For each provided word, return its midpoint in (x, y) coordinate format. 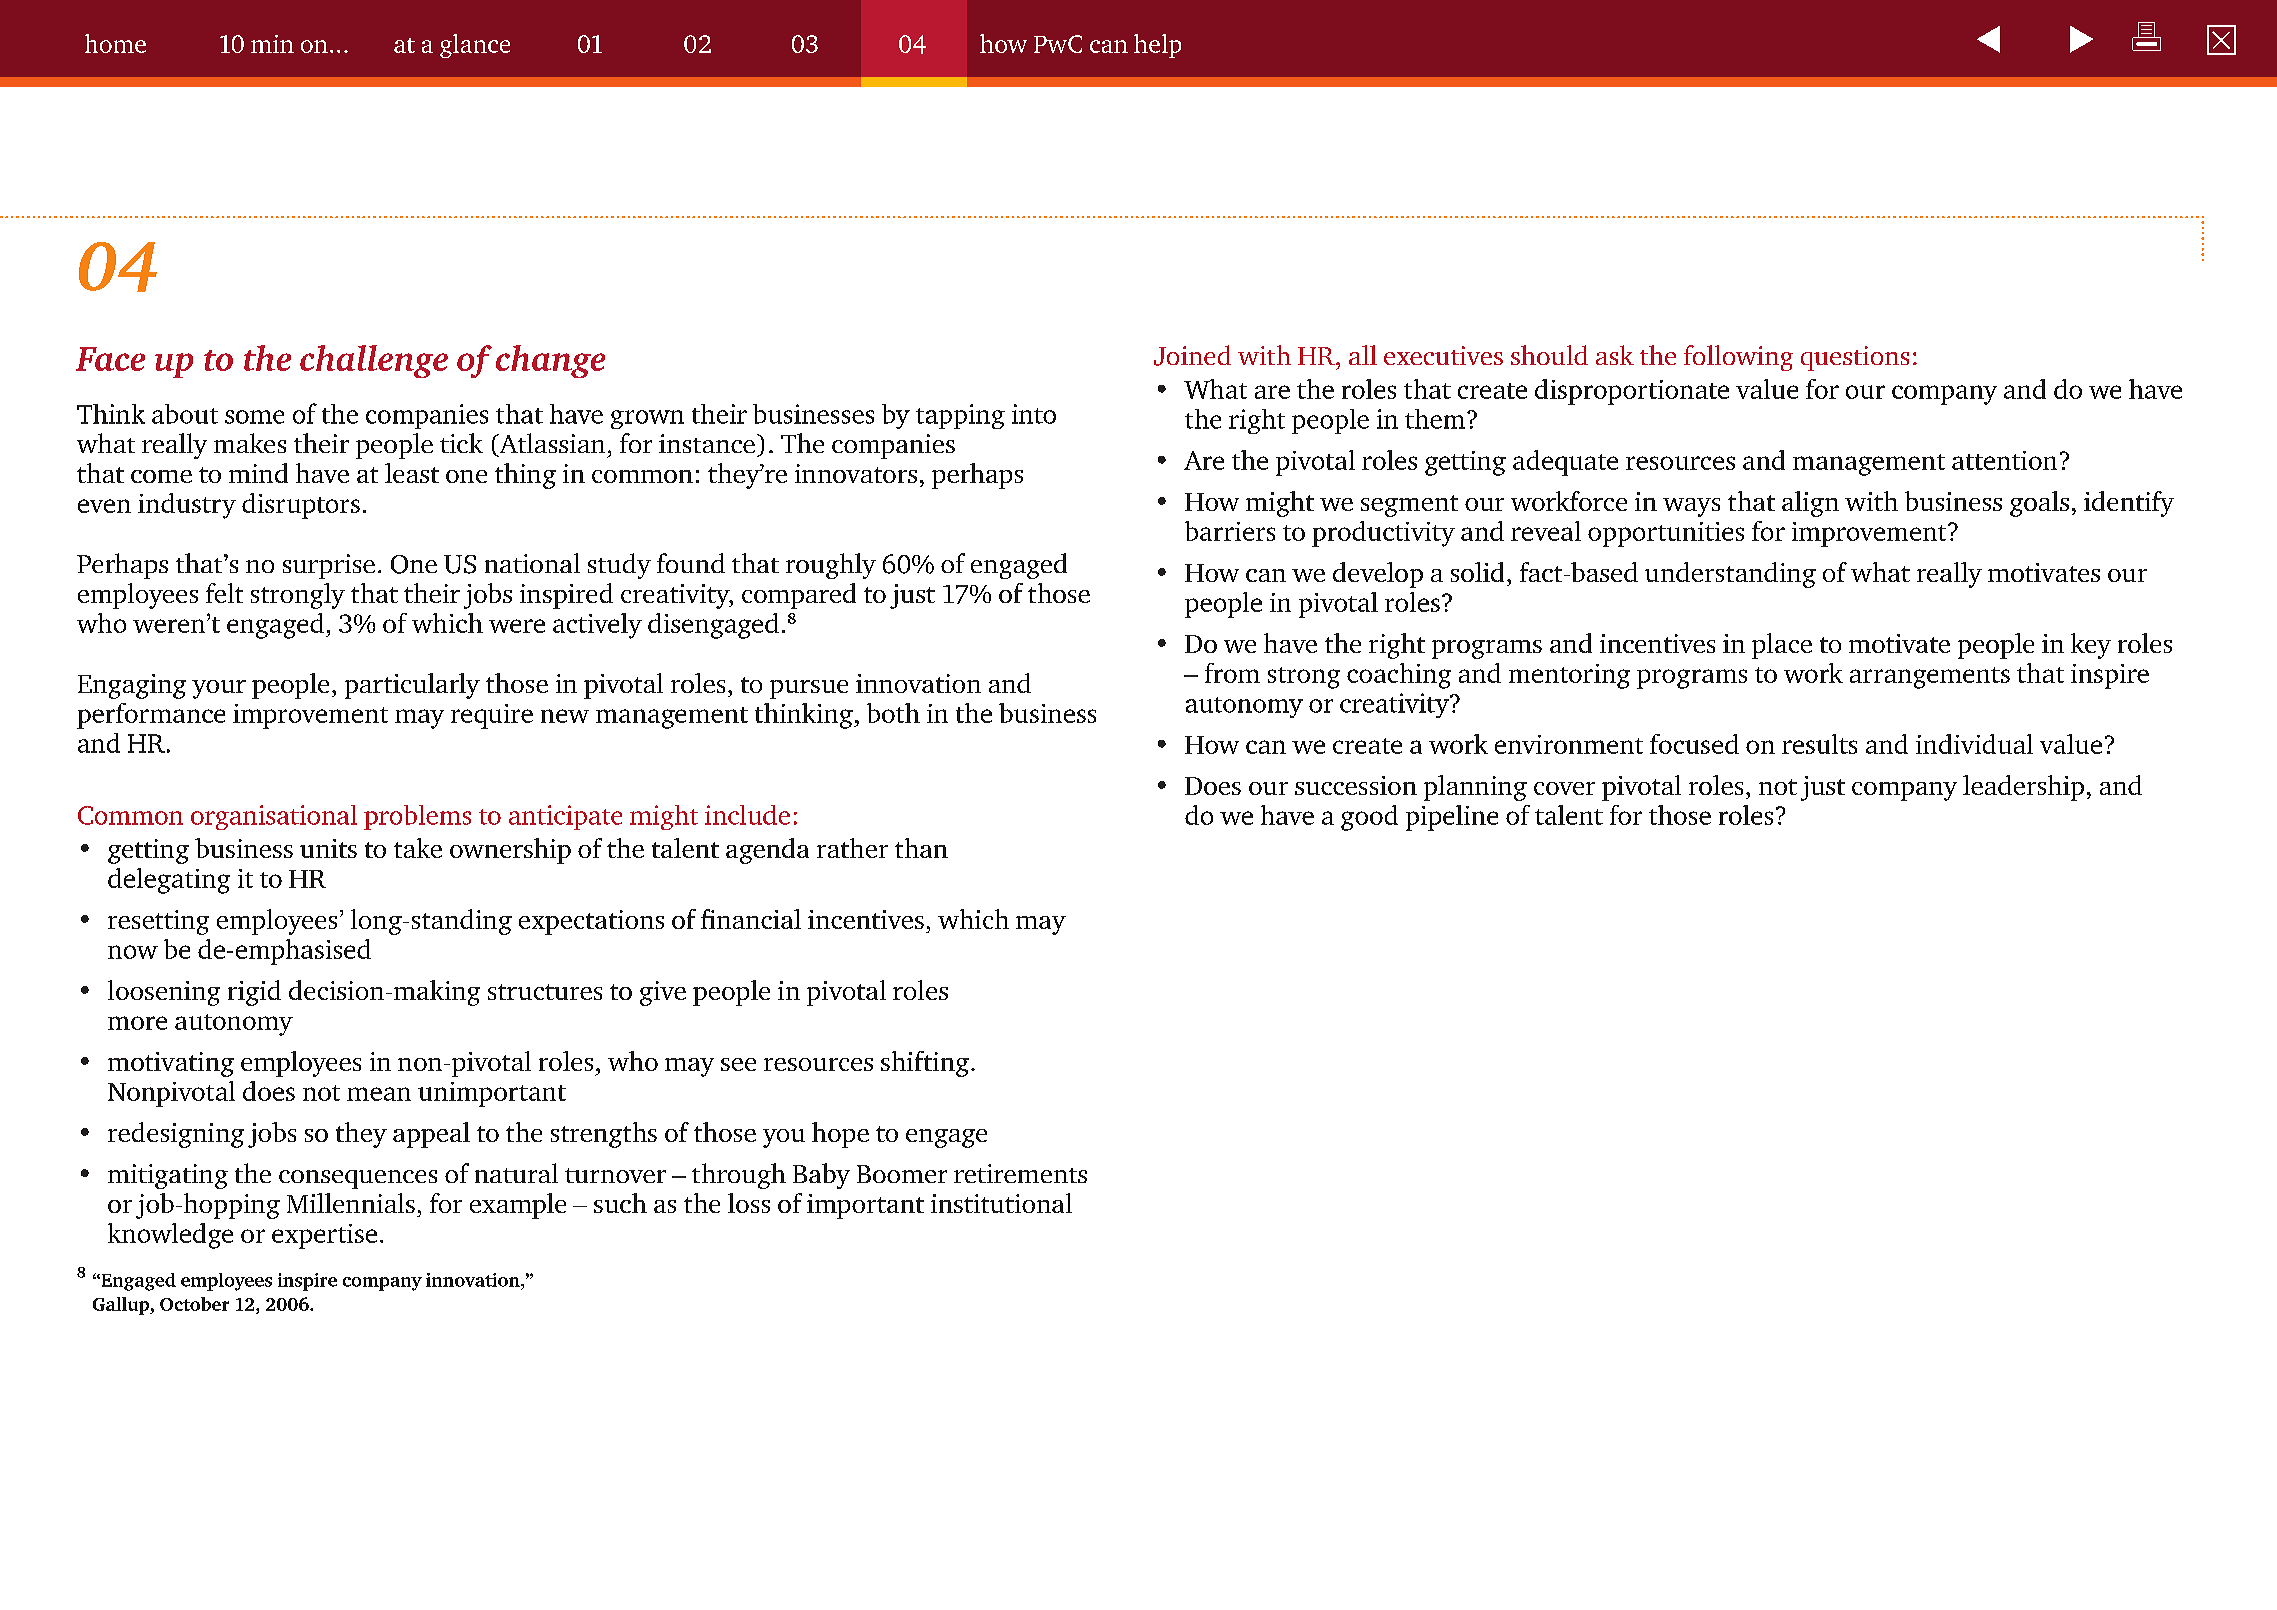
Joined (1192, 355)
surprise (329, 566)
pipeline (1452, 818)
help (1157, 46)
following (1738, 358)
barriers (1230, 531)
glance (475, 46)
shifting (925, 1064)
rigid (254, 993)
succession (1356, 785)
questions (1855, 358)
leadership (2023, 788)
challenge (374, 361)
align (1810, 504)
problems (417, 817)
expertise (324, 1236)
